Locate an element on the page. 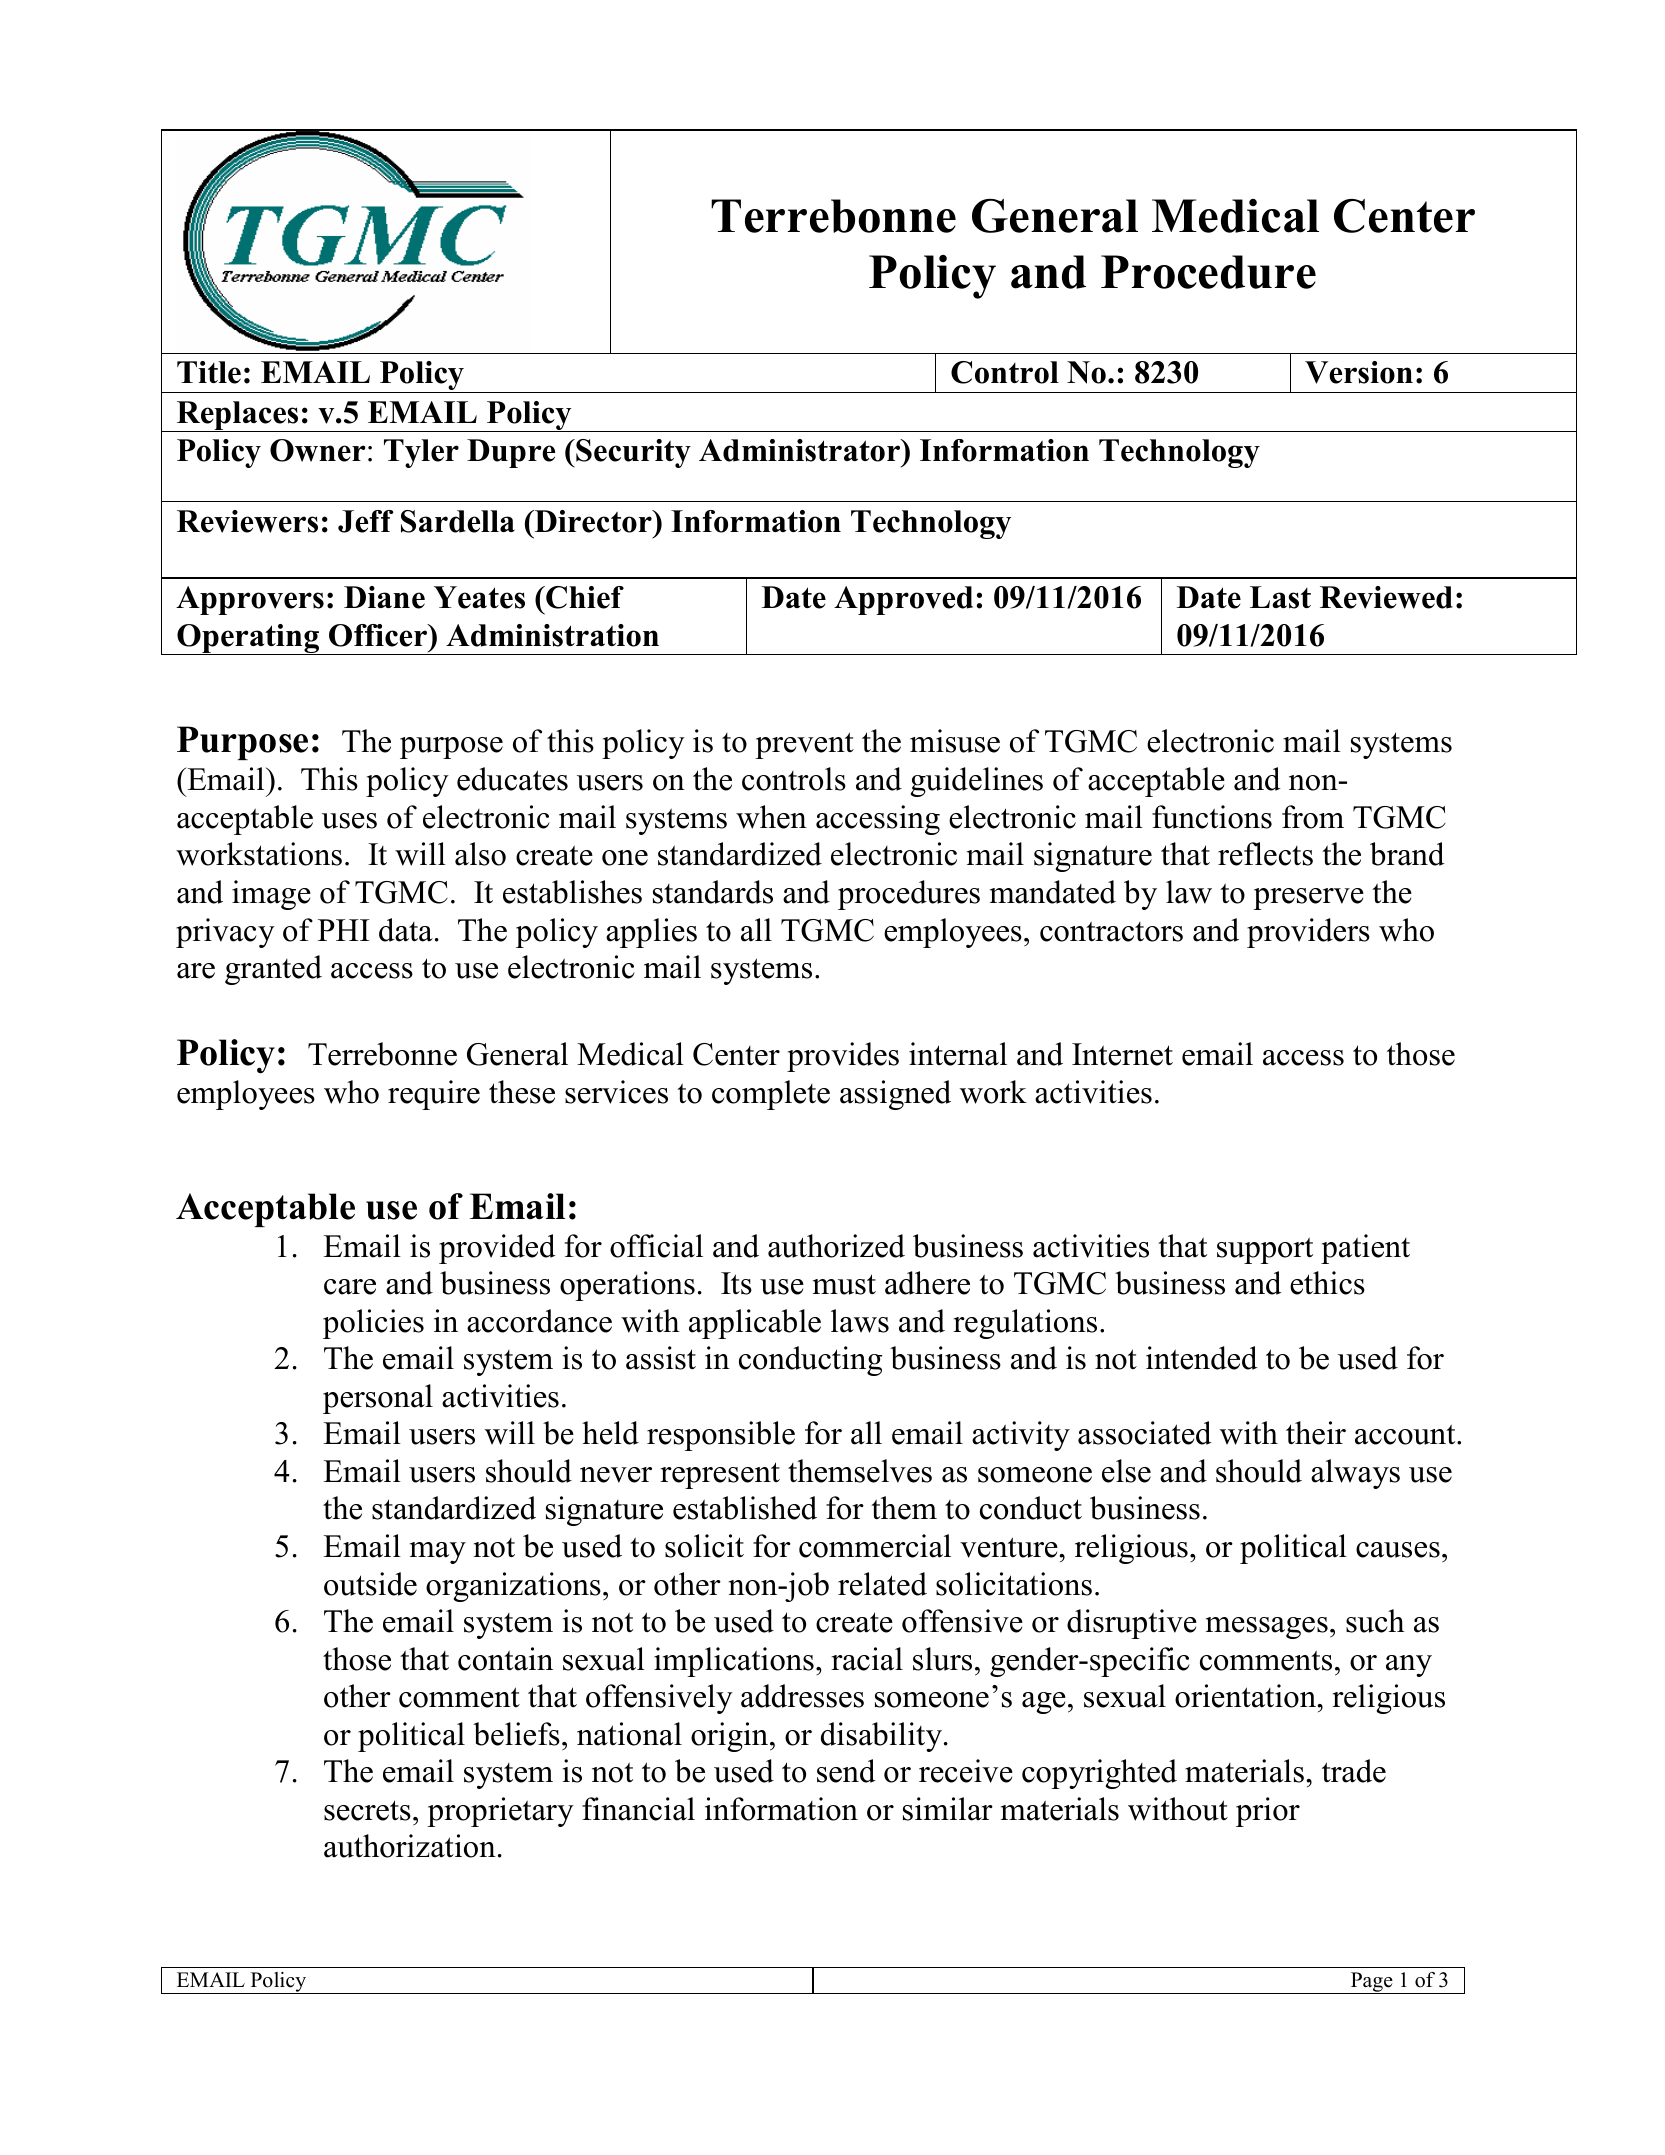  authorized is located at coordinates (836, 1246).
